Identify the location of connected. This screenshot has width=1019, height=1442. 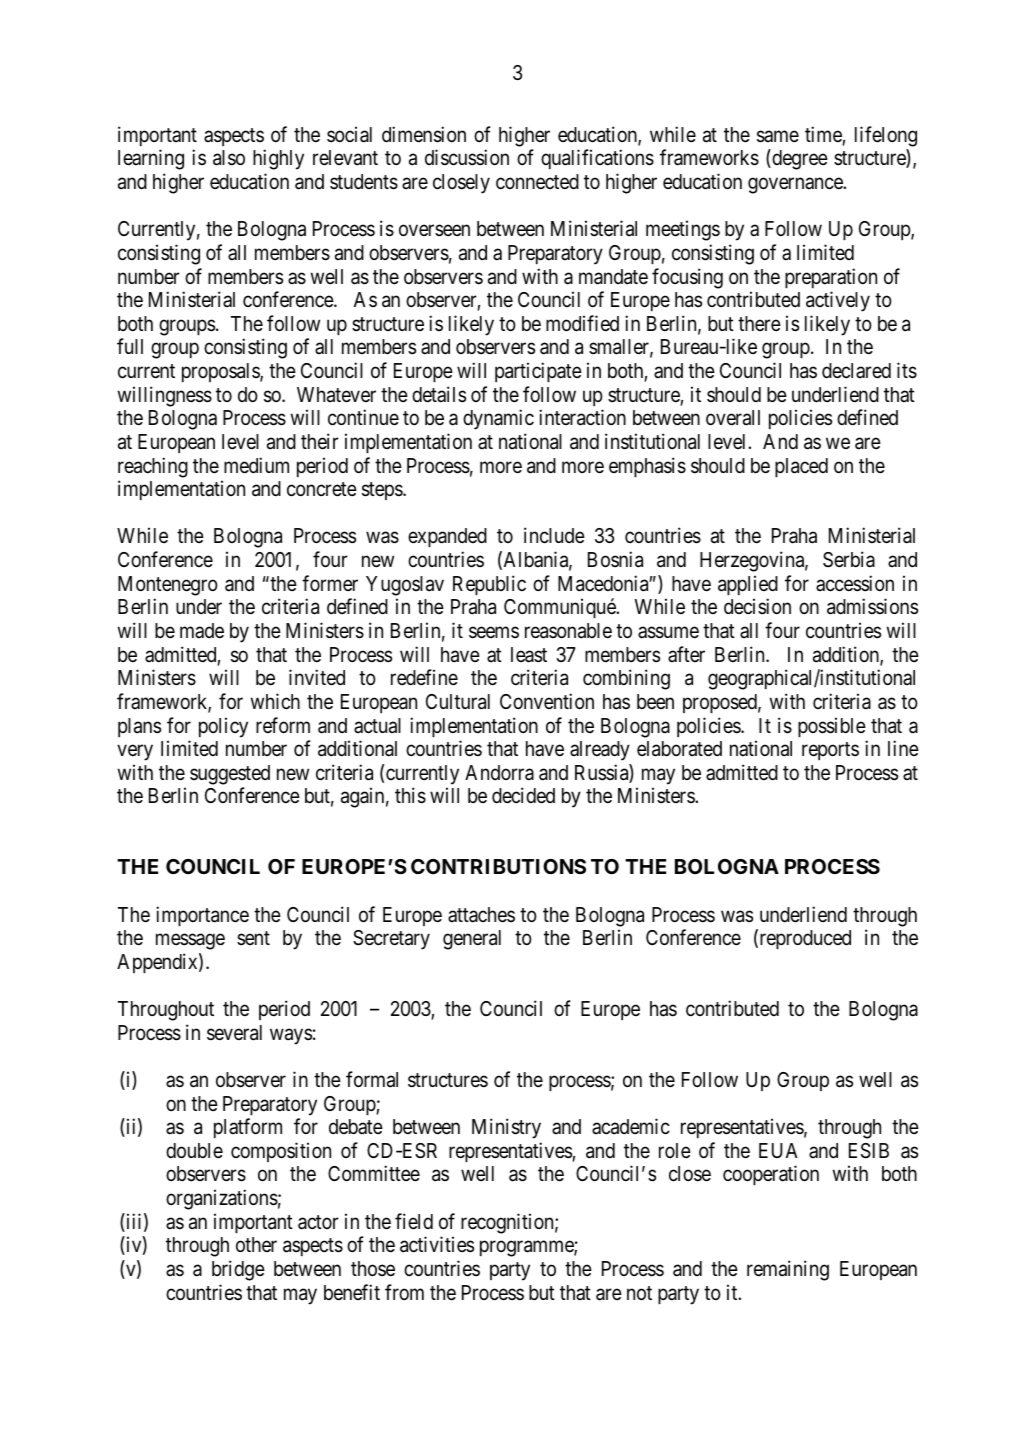
(537, 181).
